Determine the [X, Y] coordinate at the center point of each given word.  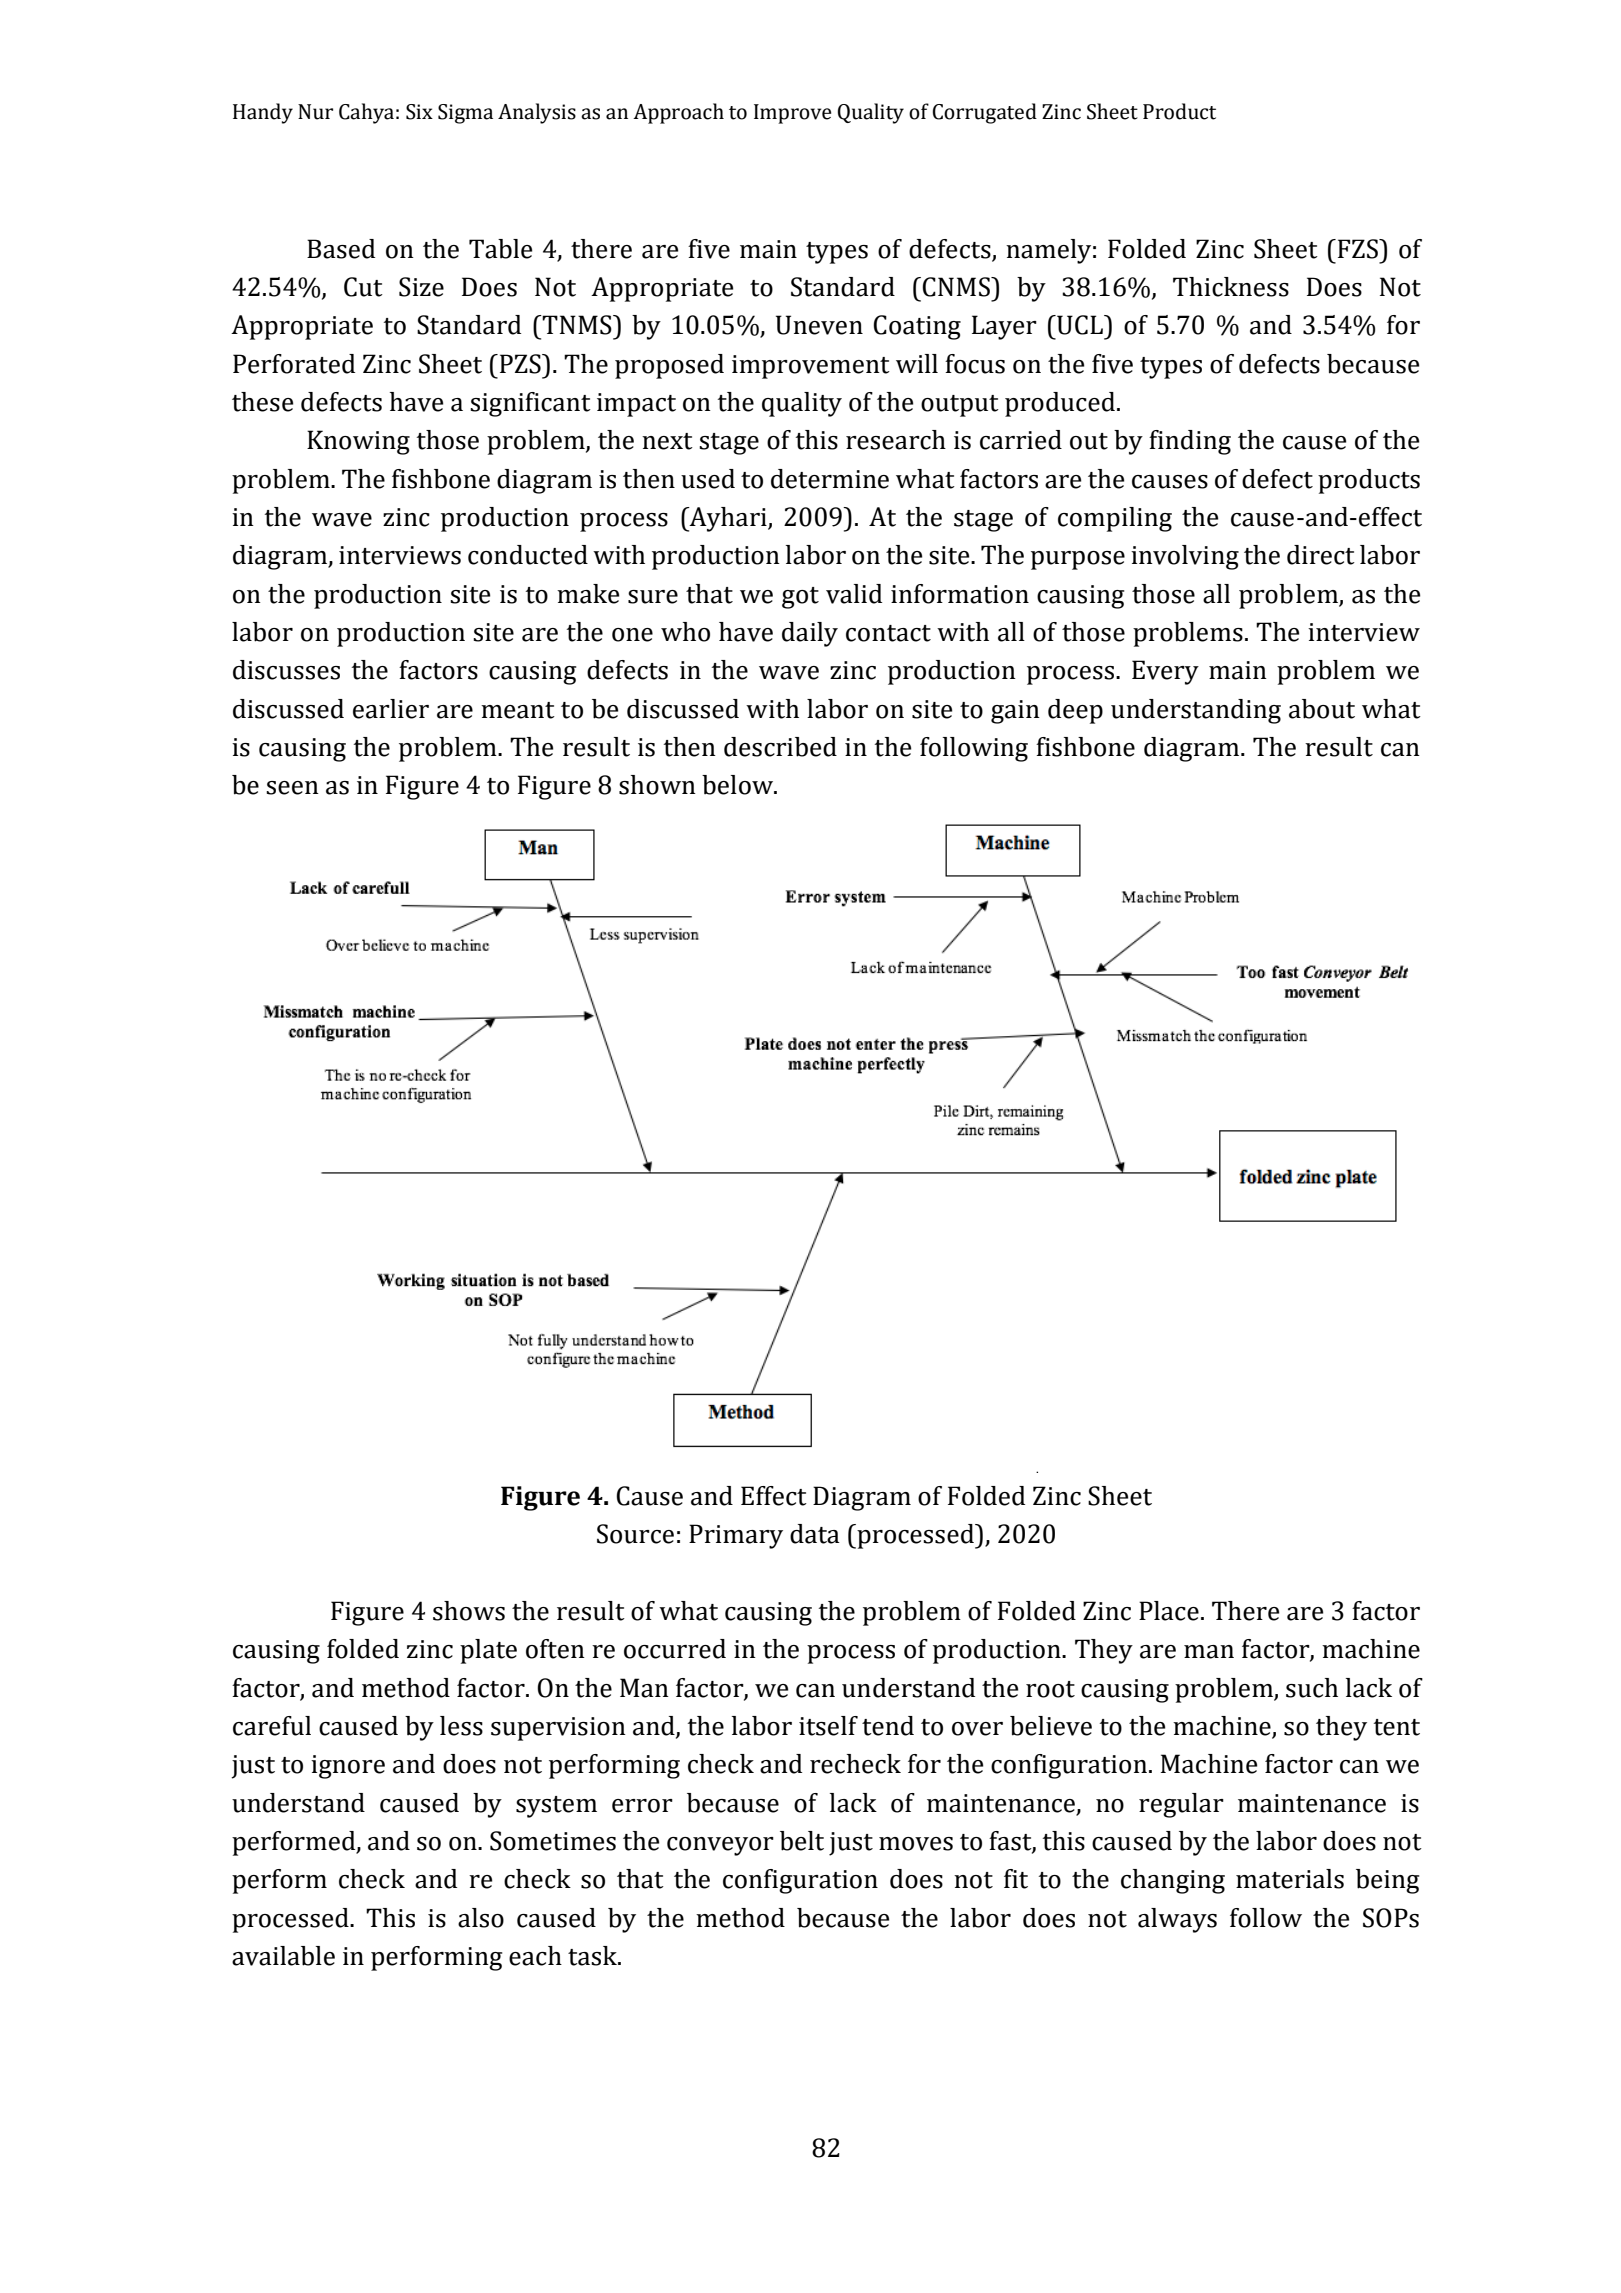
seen [292, 788]
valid [854, 594]
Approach [678, 113]
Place [1169, 1611]
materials [1290, 1879]
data [815, 1534]
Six [419, 112]
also [481, 1918]
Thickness [1231, 287]
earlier [391, 709]
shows [469, 1611]
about [1322, 709]
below [738, 785]
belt [802, 1841]
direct [1321, 555]
